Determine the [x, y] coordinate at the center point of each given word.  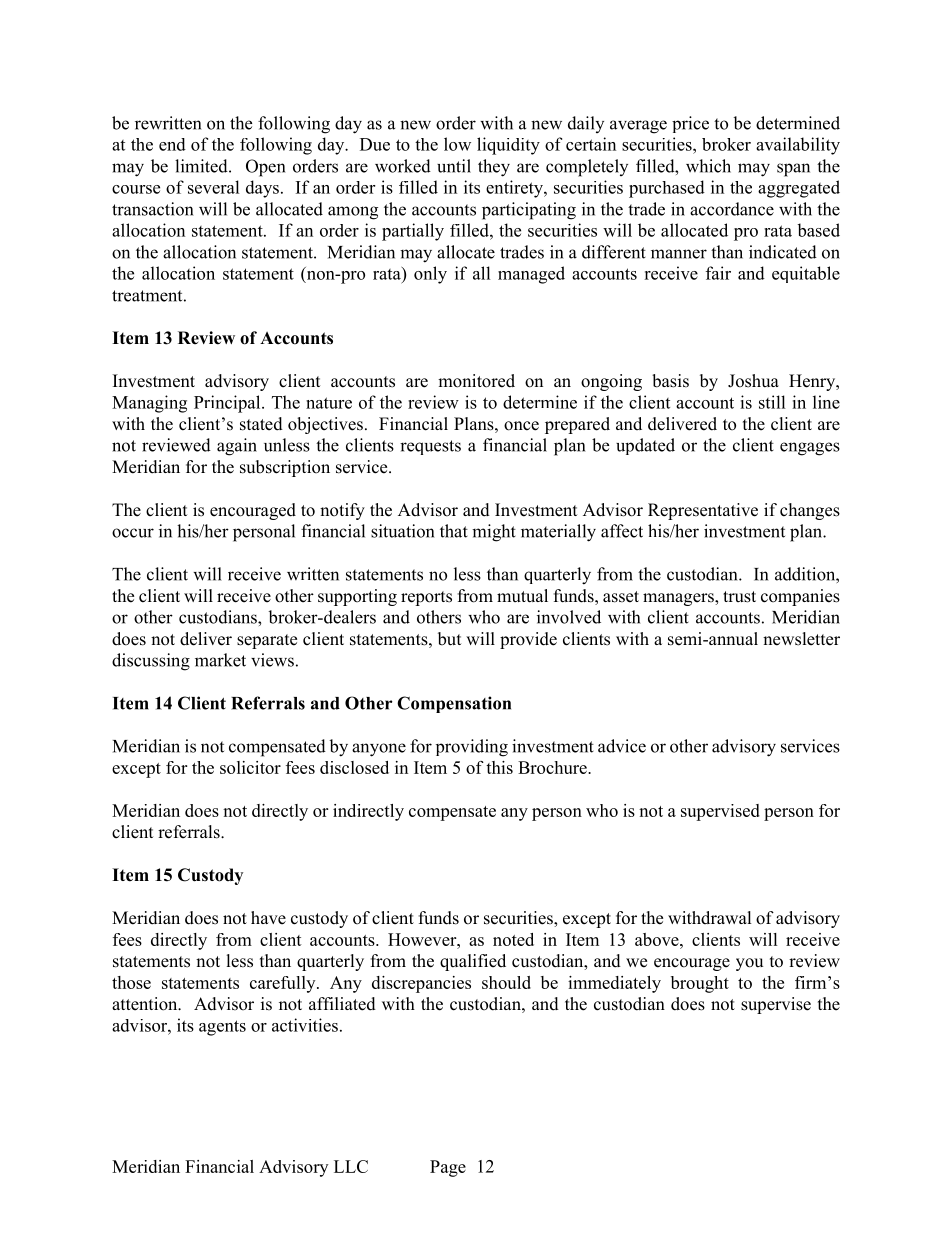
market [220, 660]
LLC [351, 1166]
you [749, 964]
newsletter [801, 639]
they [494, 168]
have [268, 918]
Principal [228, 404]
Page [448, 1168]
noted [513, 939]
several [214, 187]
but [449, 639]
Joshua [753, 381]
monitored [476, 381]
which [708, 166]
